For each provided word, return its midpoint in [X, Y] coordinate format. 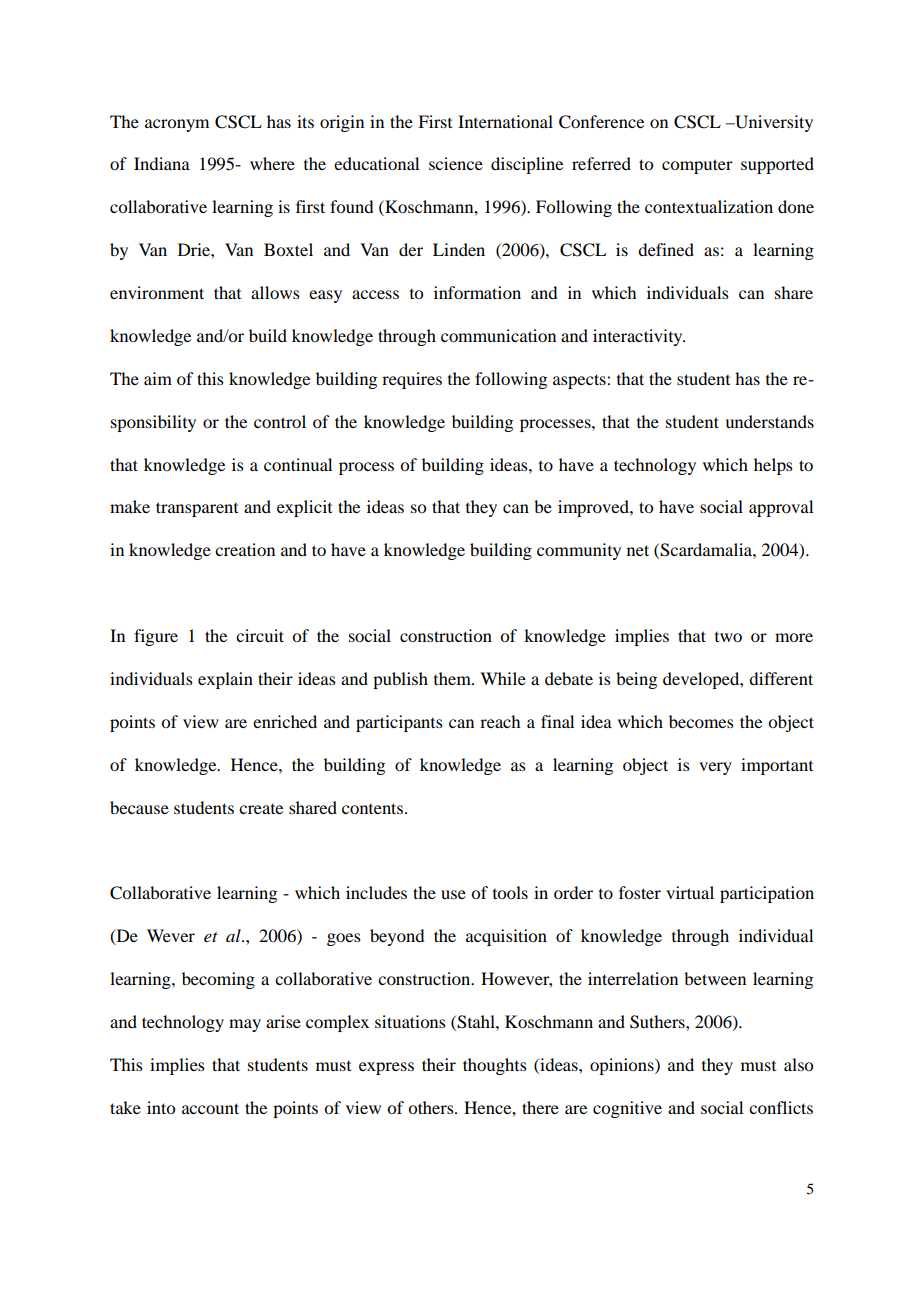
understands [769, 421]
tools [510, 892]
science [456, 163]
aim [158, 378]
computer [697, 166]
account [210, 1108]
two [728, 637]
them [453, 678]
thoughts [495, 1066]
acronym [177, 125]
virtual [690, 892]
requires [412, 380]
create [261, 809]
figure [156, 637]
